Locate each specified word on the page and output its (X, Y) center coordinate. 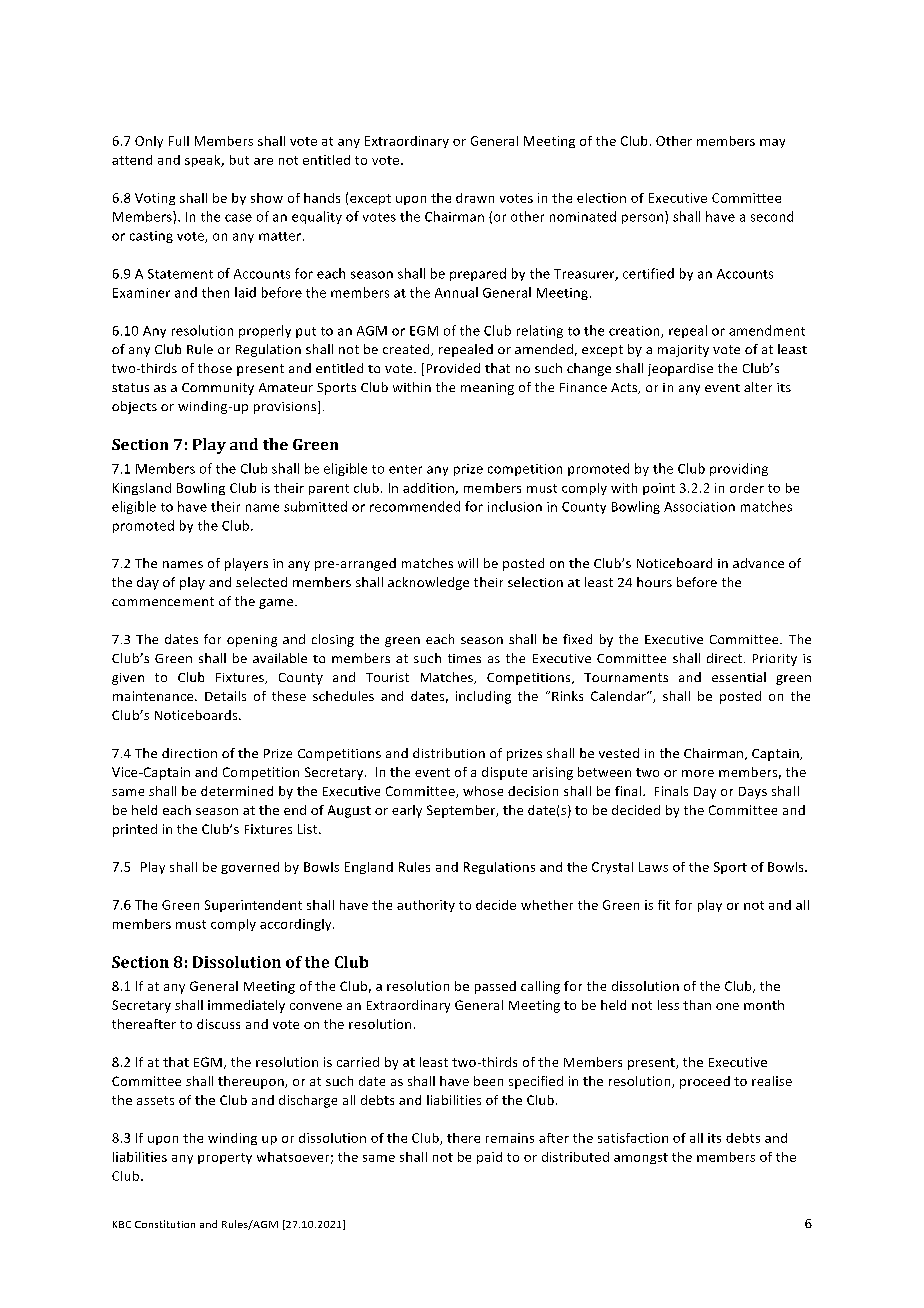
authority (426, 906)
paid (489, 1158)
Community (218, 389)
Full (179, 141)
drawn (475, 198)
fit (664, 905)
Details (225, 696)
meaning (487, 389)
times (464, 658)
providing (739, 469)
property (225, 1158)
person (642, 219)
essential (739, 677)
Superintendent (253, 906)
